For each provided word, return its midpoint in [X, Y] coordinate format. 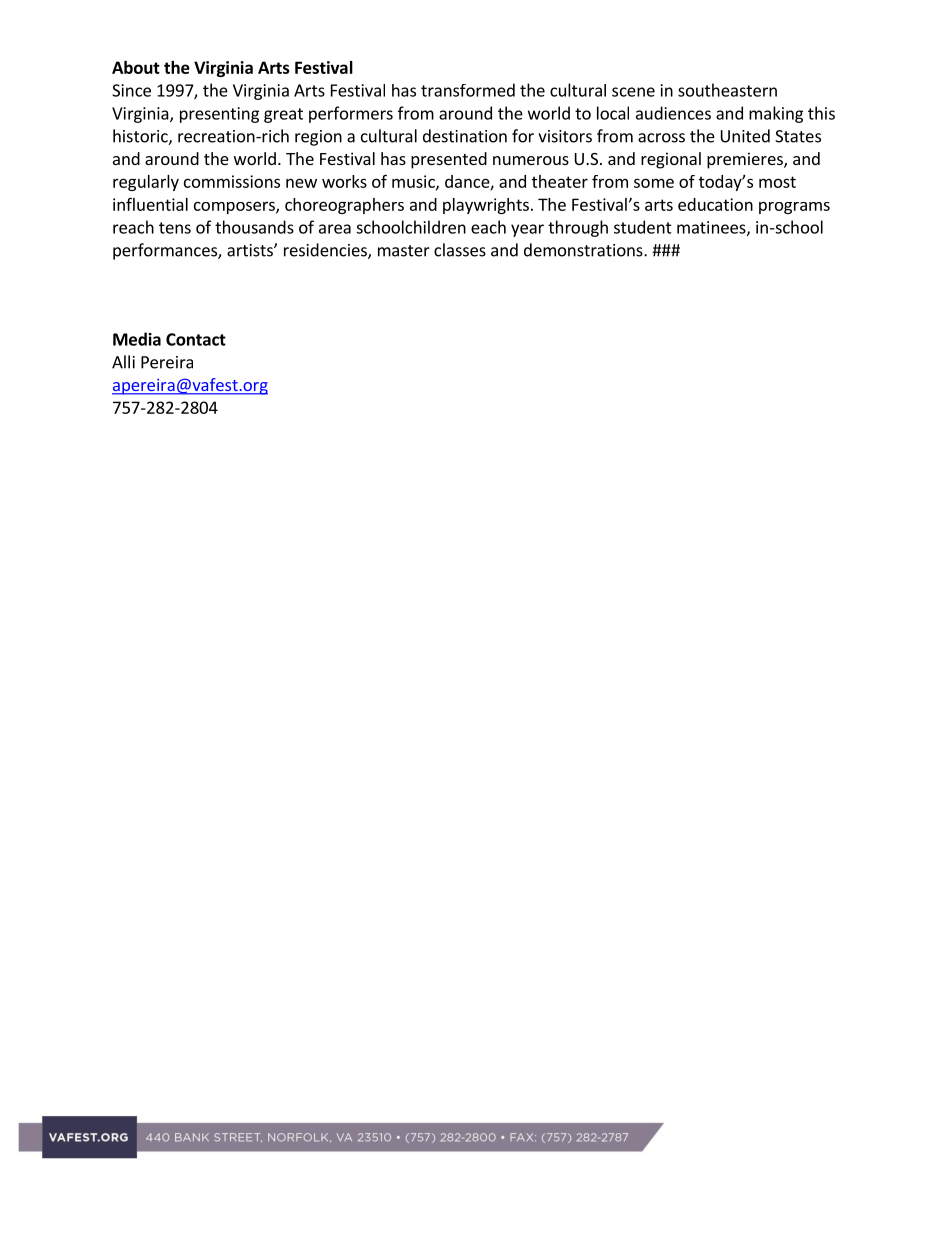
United [745, 136]
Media [137, 339]
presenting [219, 115]
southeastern [727, 90]
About [136, 67]
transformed [468, 90]
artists [251, 250]
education [715, 204]
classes [460, 250]
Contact [196, 339]
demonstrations [584, 250]
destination [465, 136]
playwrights [486, 206]
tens [175, 228]
